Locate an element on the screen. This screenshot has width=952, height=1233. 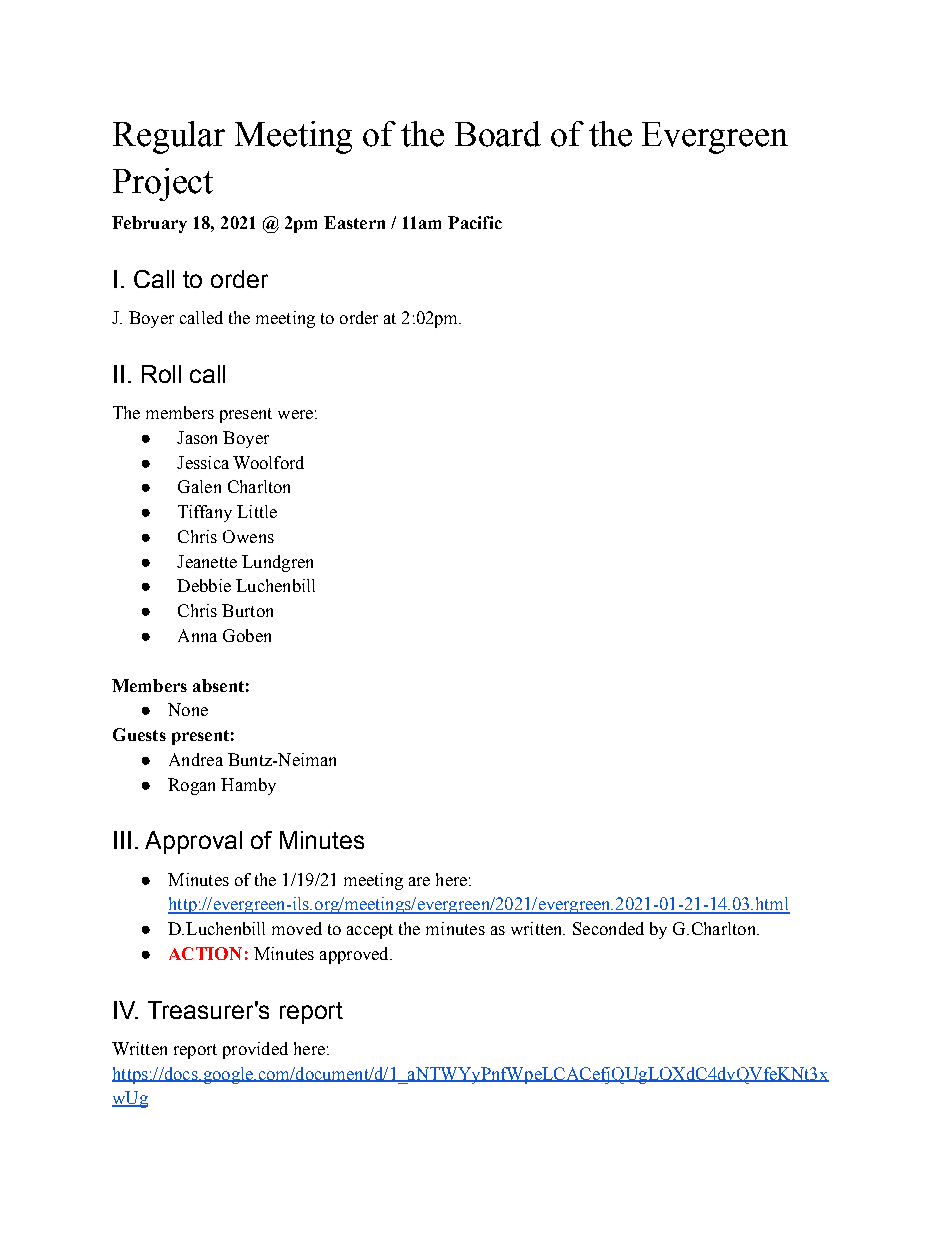
are is located at coordinates (419, 881).
